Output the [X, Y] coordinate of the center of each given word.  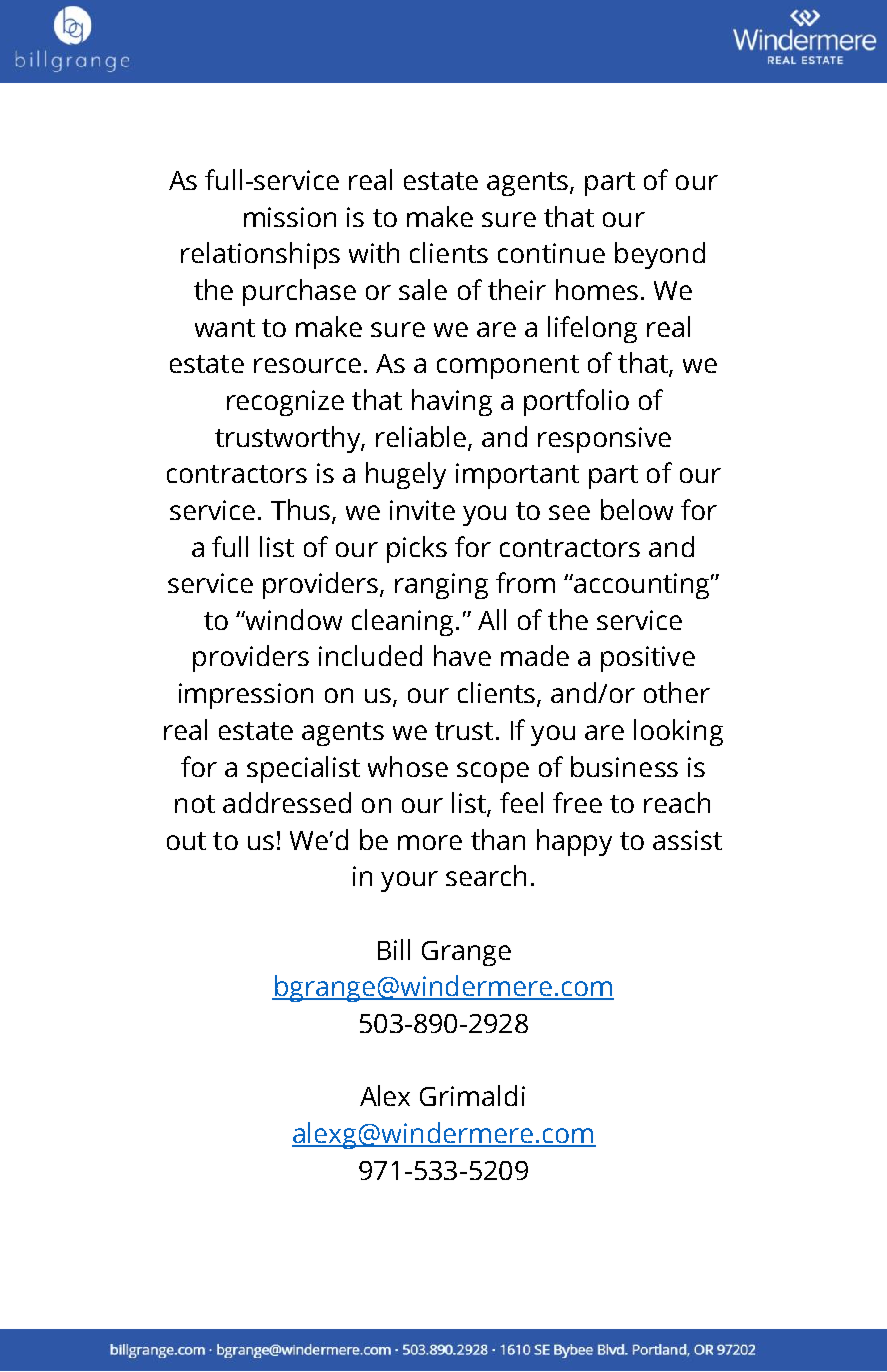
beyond [660, 255]
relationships [260, 255]
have [462, 655]
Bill [394, 949]
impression [246, 696]
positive [648, 659]
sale [423, 289]
